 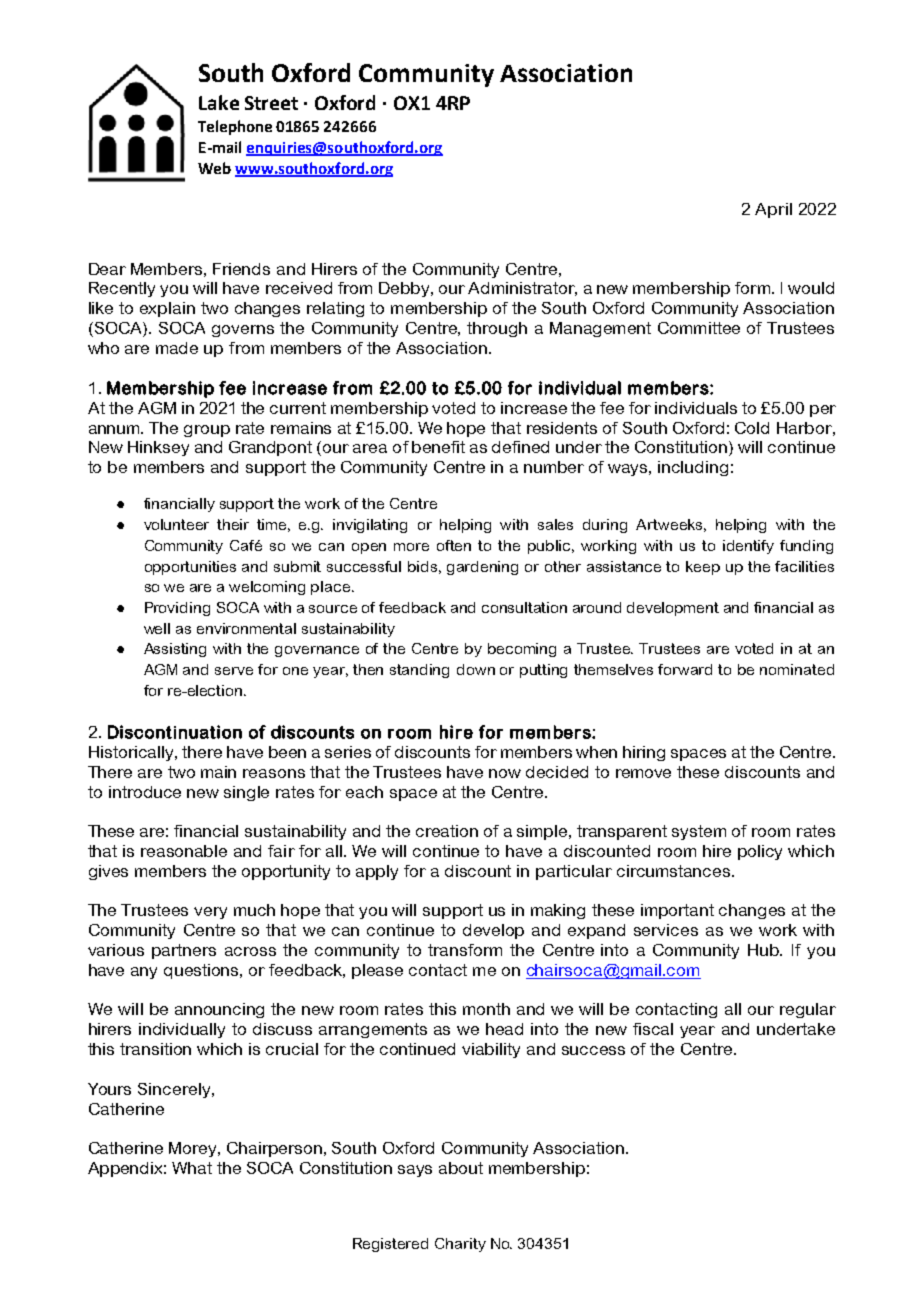 I want to click on forward, so click(x=685, y=669).
